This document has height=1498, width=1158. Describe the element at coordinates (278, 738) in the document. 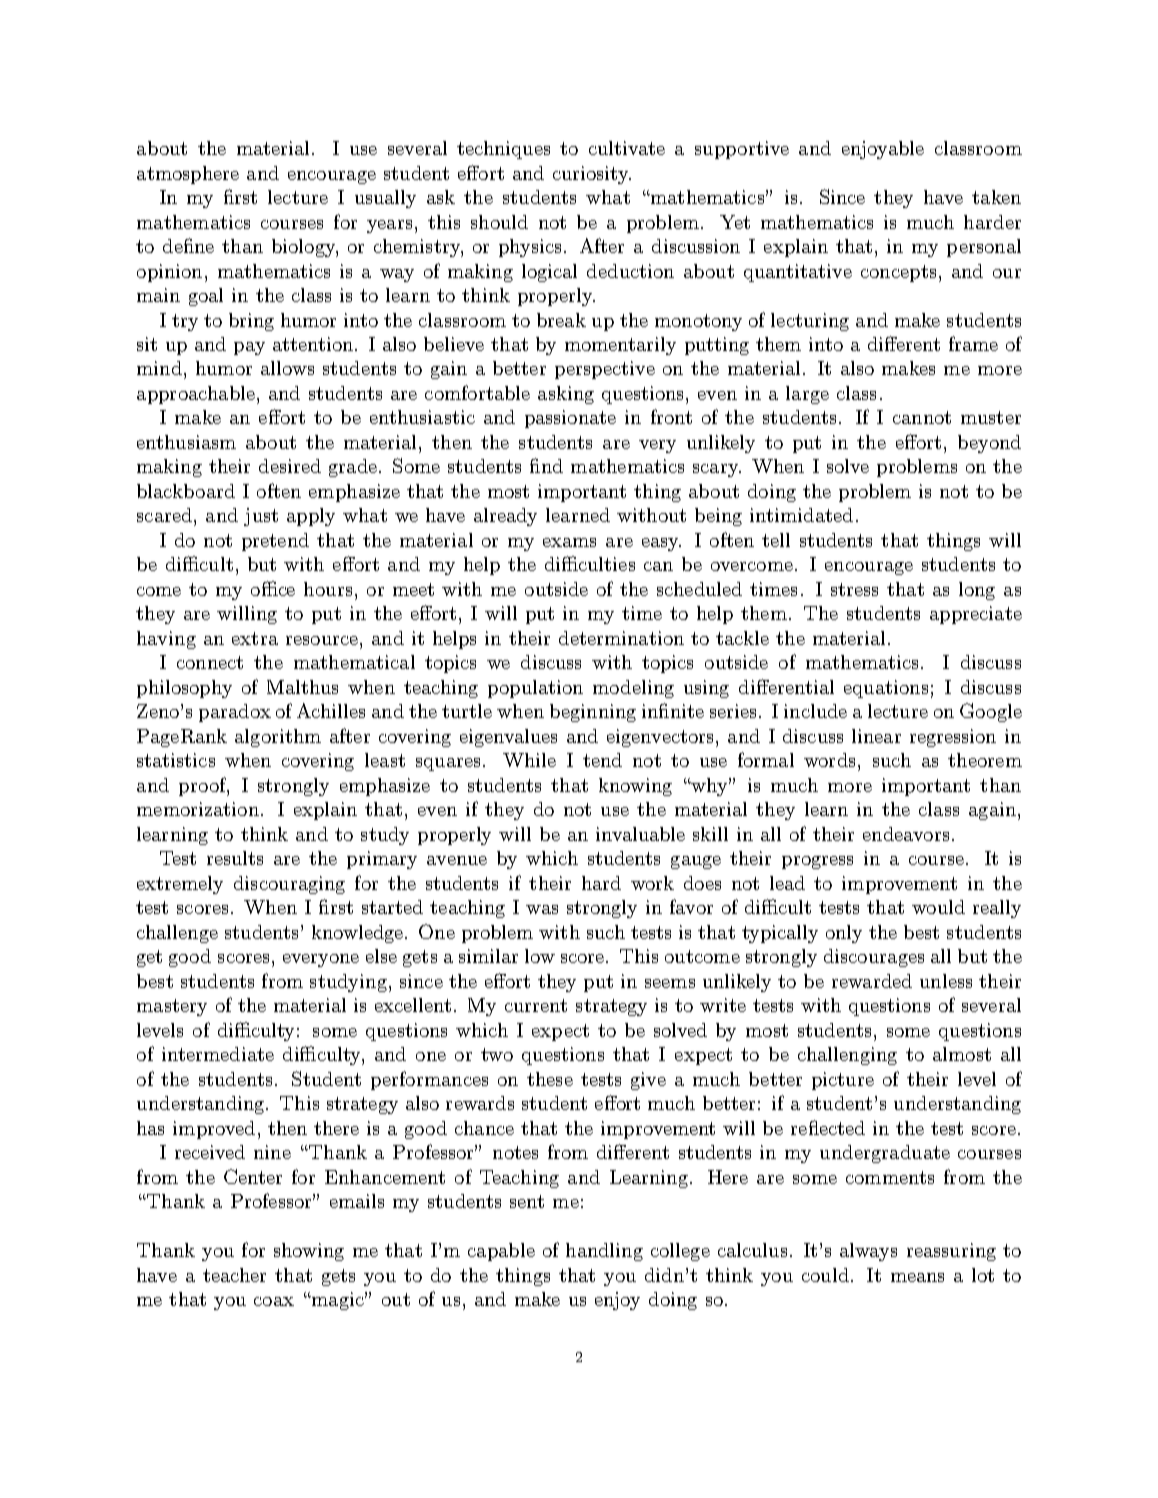

I see `algorithm` at that location.
